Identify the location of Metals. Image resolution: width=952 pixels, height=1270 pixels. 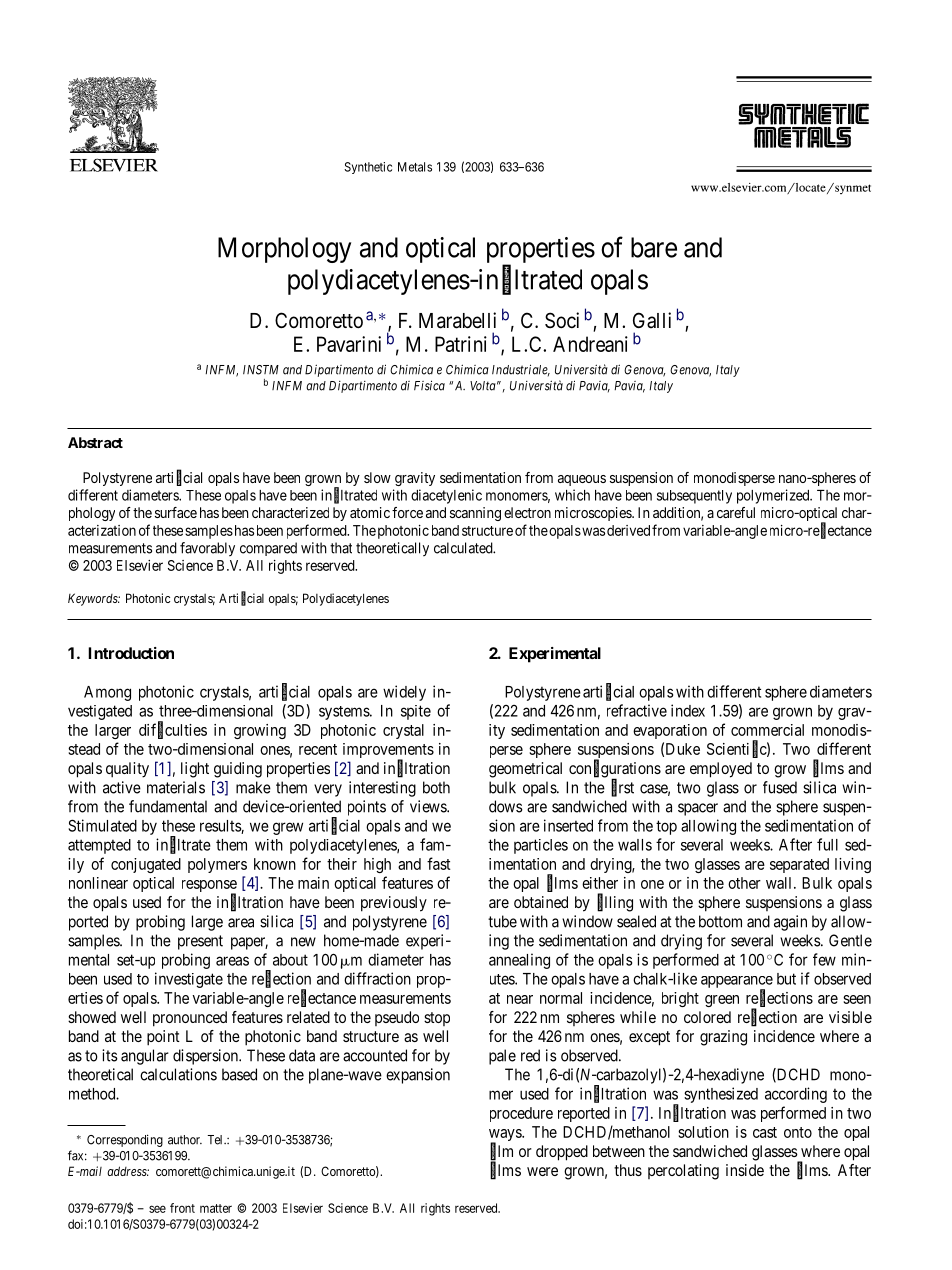
(415, 167).
